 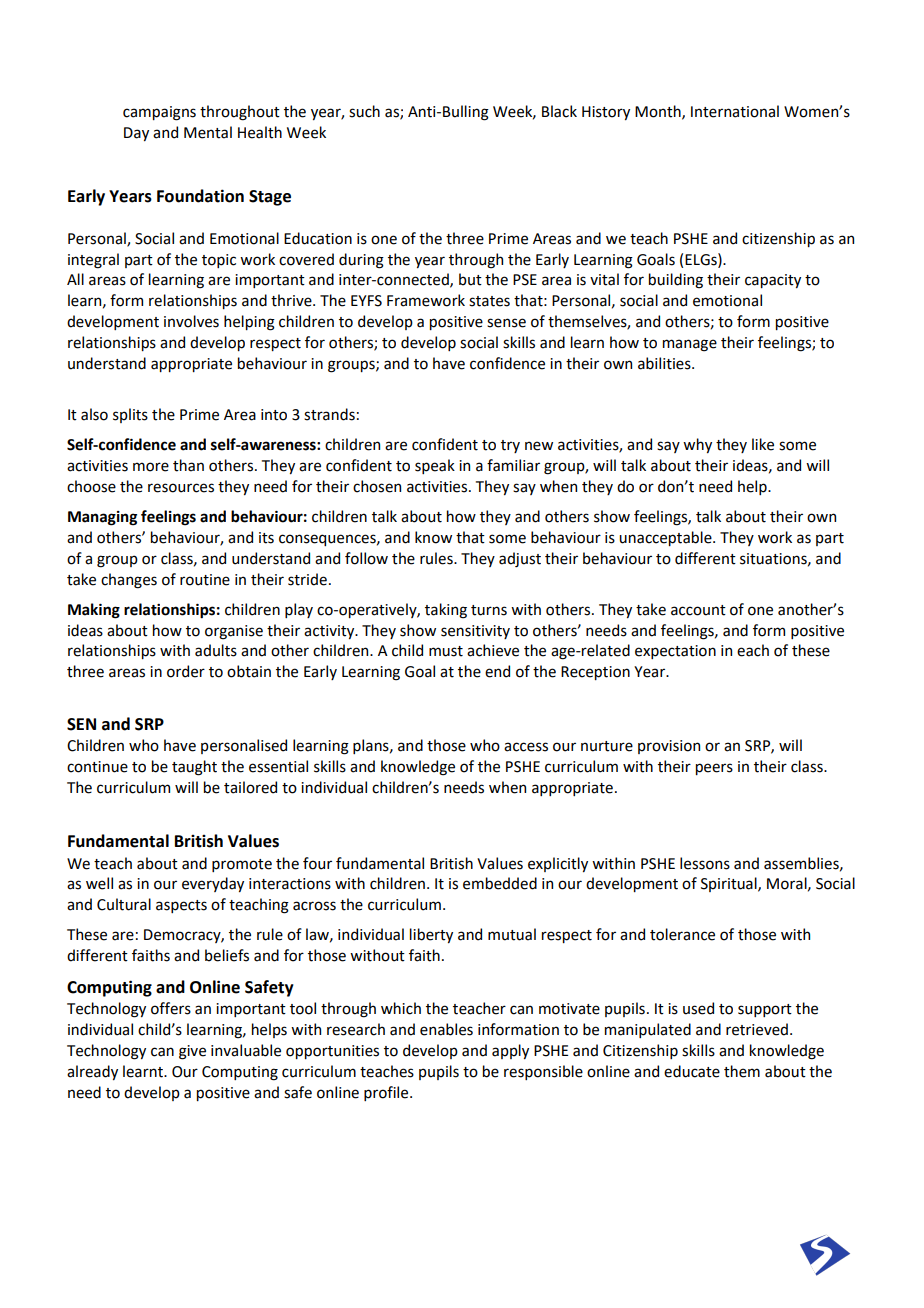 What do you see at coordinates (692, 1071) in the screenshot?
I see `educate` at bounding box center [692, 1071].
